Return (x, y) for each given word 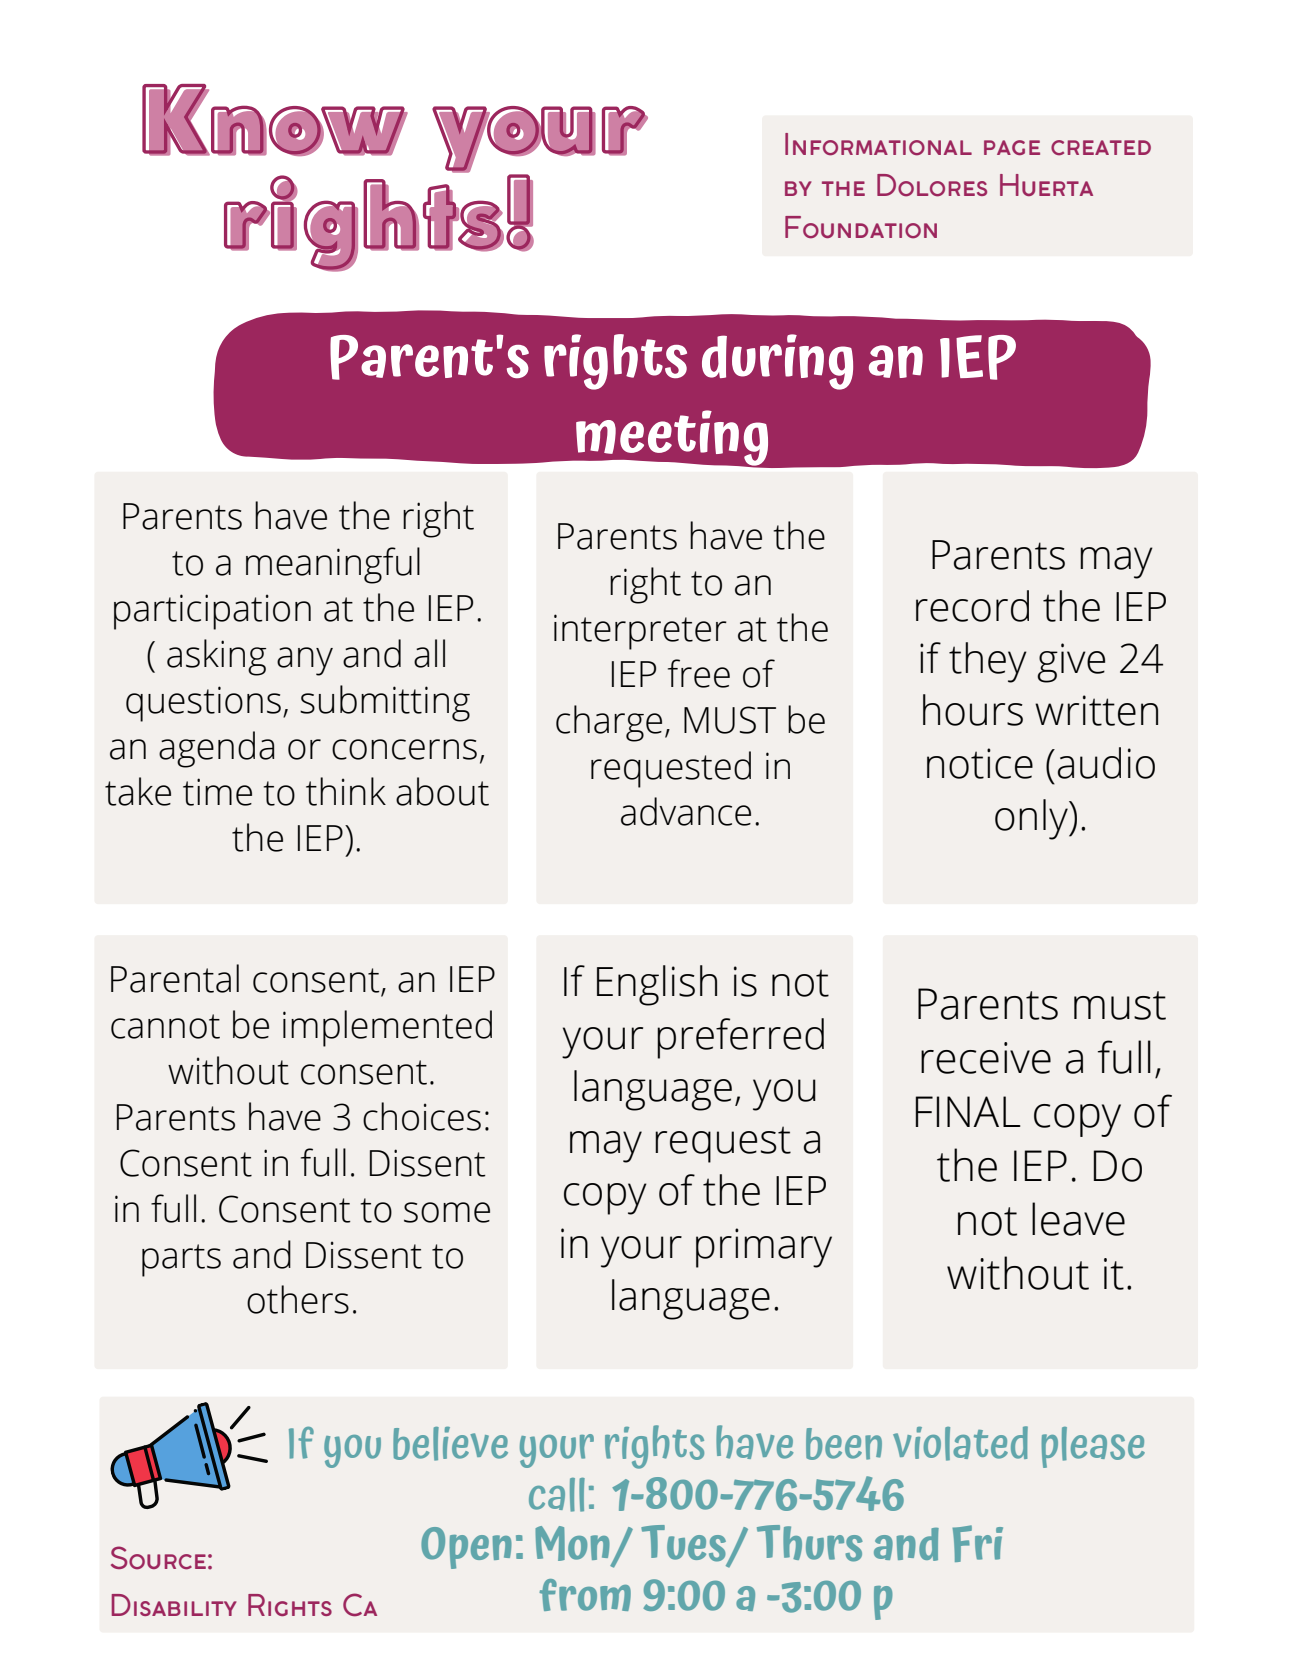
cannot (165, 1026)
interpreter (640, 632)
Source (158, 1558)
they (988, 662)
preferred (740, 1038)
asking (216, 657)
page (1012, 147)
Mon (573, 1545)
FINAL (968, 1111)
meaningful (333, 565)
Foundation (861, 227)
